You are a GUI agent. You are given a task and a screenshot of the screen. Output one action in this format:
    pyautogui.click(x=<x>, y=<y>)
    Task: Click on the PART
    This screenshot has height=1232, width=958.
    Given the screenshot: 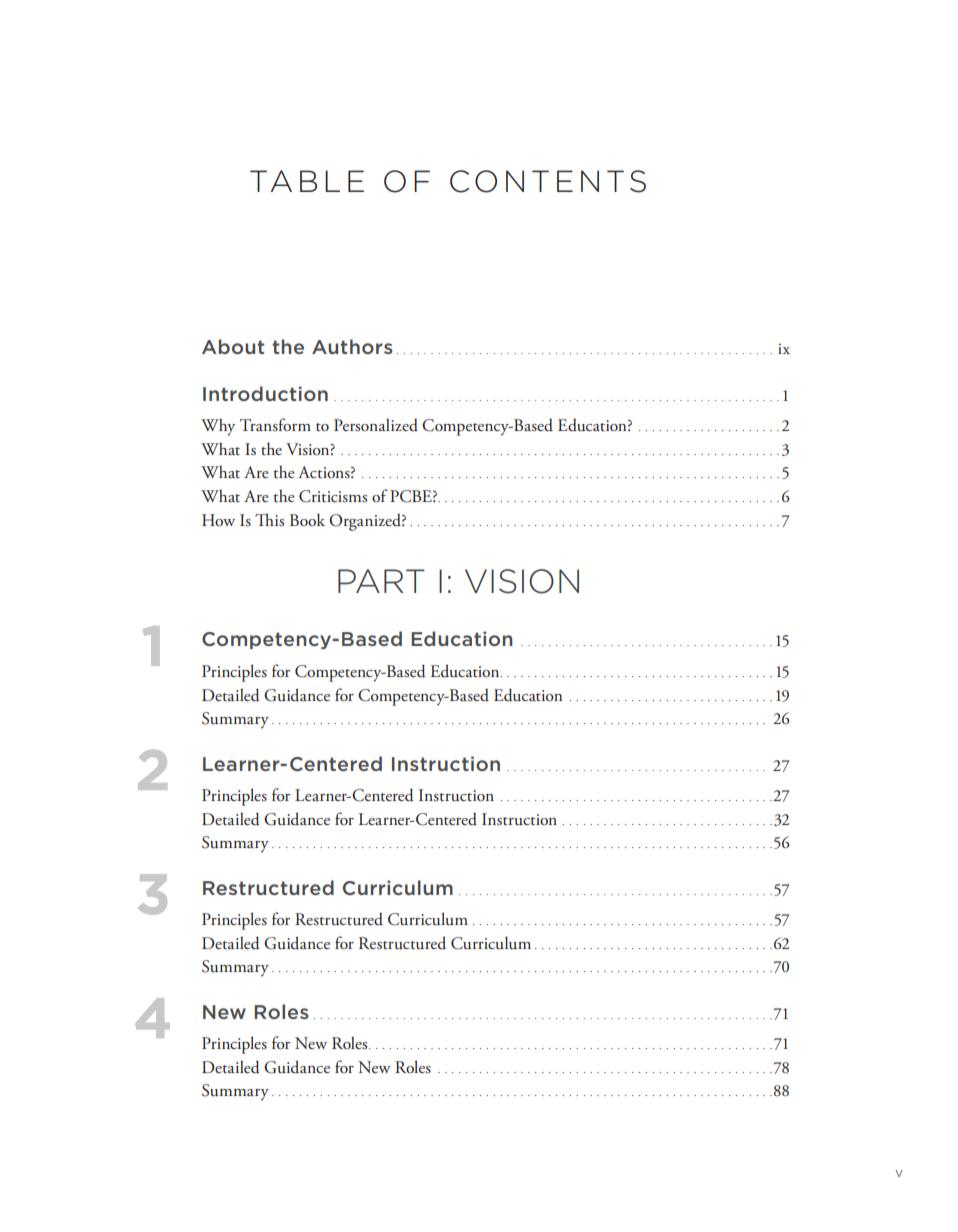 What is the action you would take?
    pyautogui.click(x=381, y=581)
